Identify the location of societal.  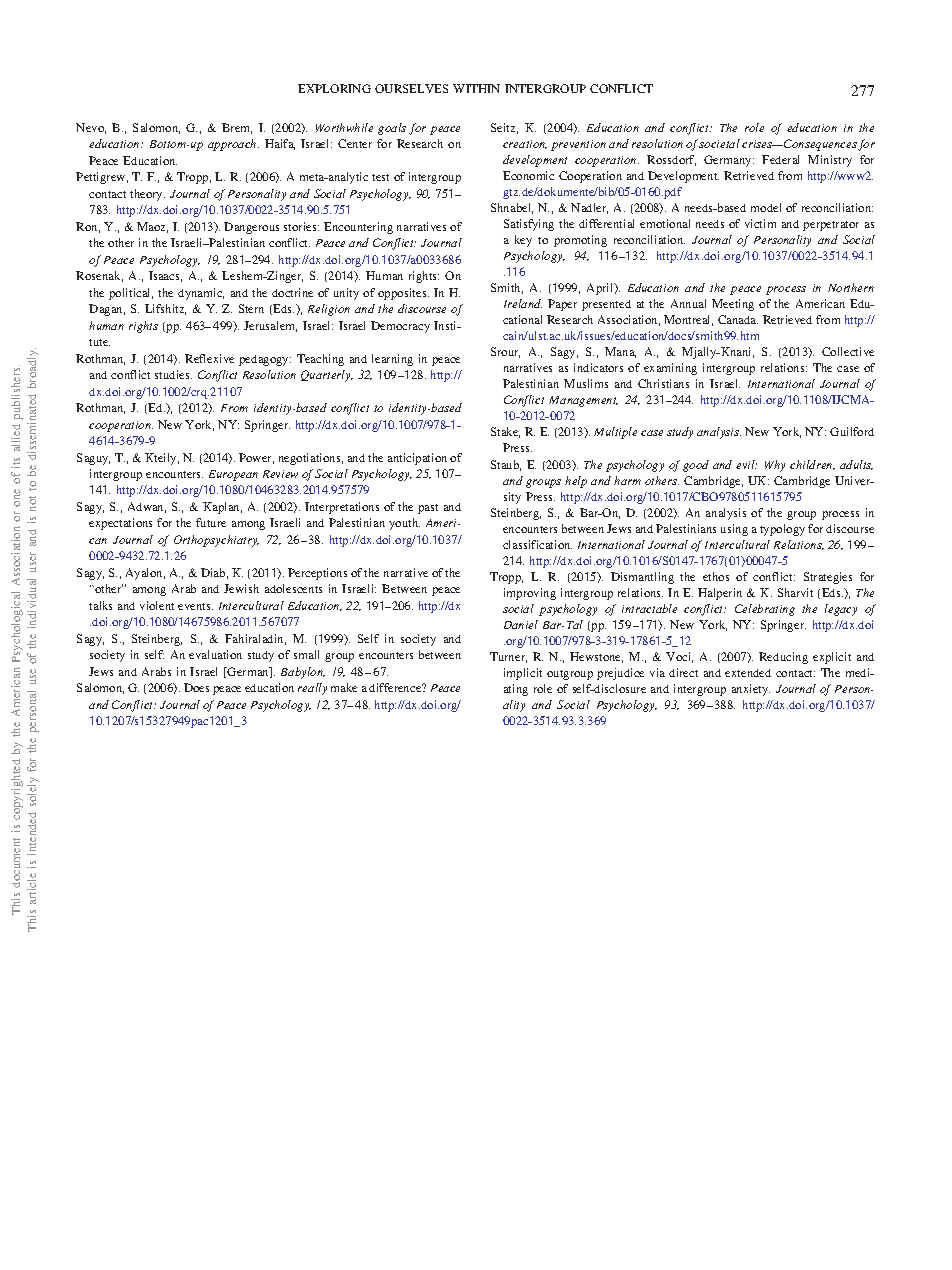
(719, 143).
